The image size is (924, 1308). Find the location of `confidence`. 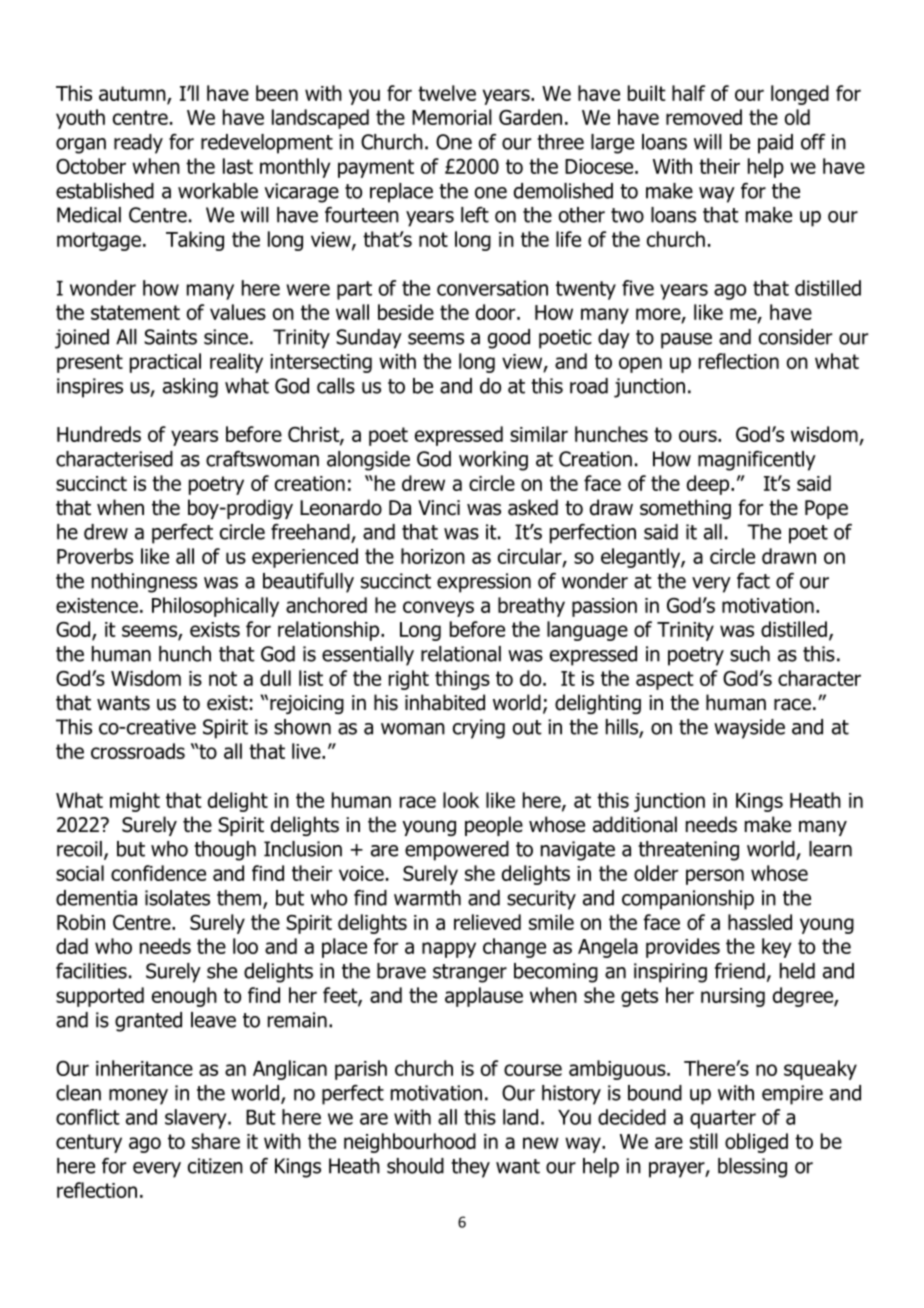

confidence is located at coordinates (158, 873).
